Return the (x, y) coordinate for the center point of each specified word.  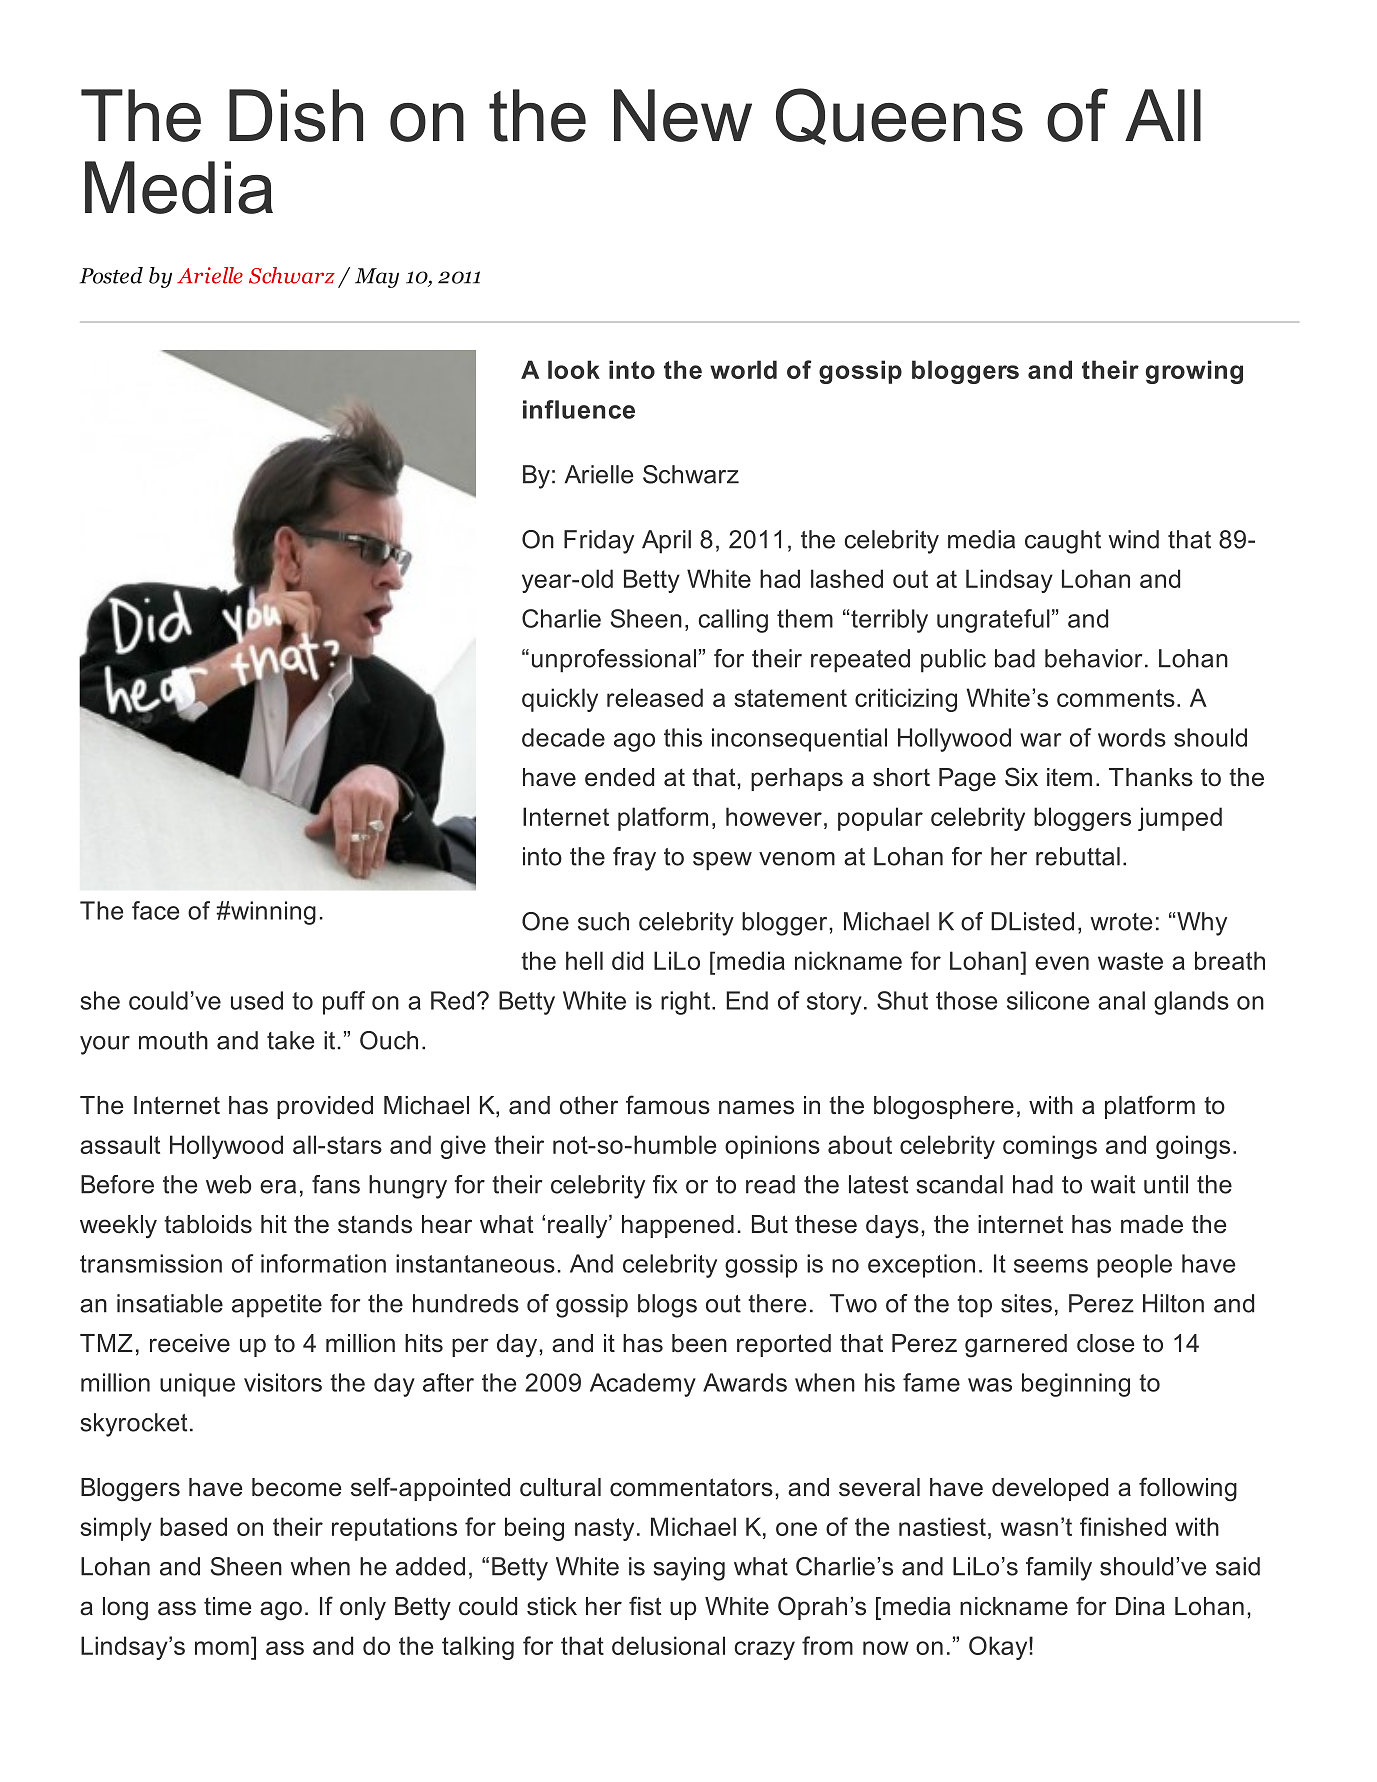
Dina (1140, 1606)
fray (634, 859)
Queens (899, 116)
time (227, 1606)
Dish (296, 115)
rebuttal (1078, 856)
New (683, 115)
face (155, 910)
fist (645, 1606)
